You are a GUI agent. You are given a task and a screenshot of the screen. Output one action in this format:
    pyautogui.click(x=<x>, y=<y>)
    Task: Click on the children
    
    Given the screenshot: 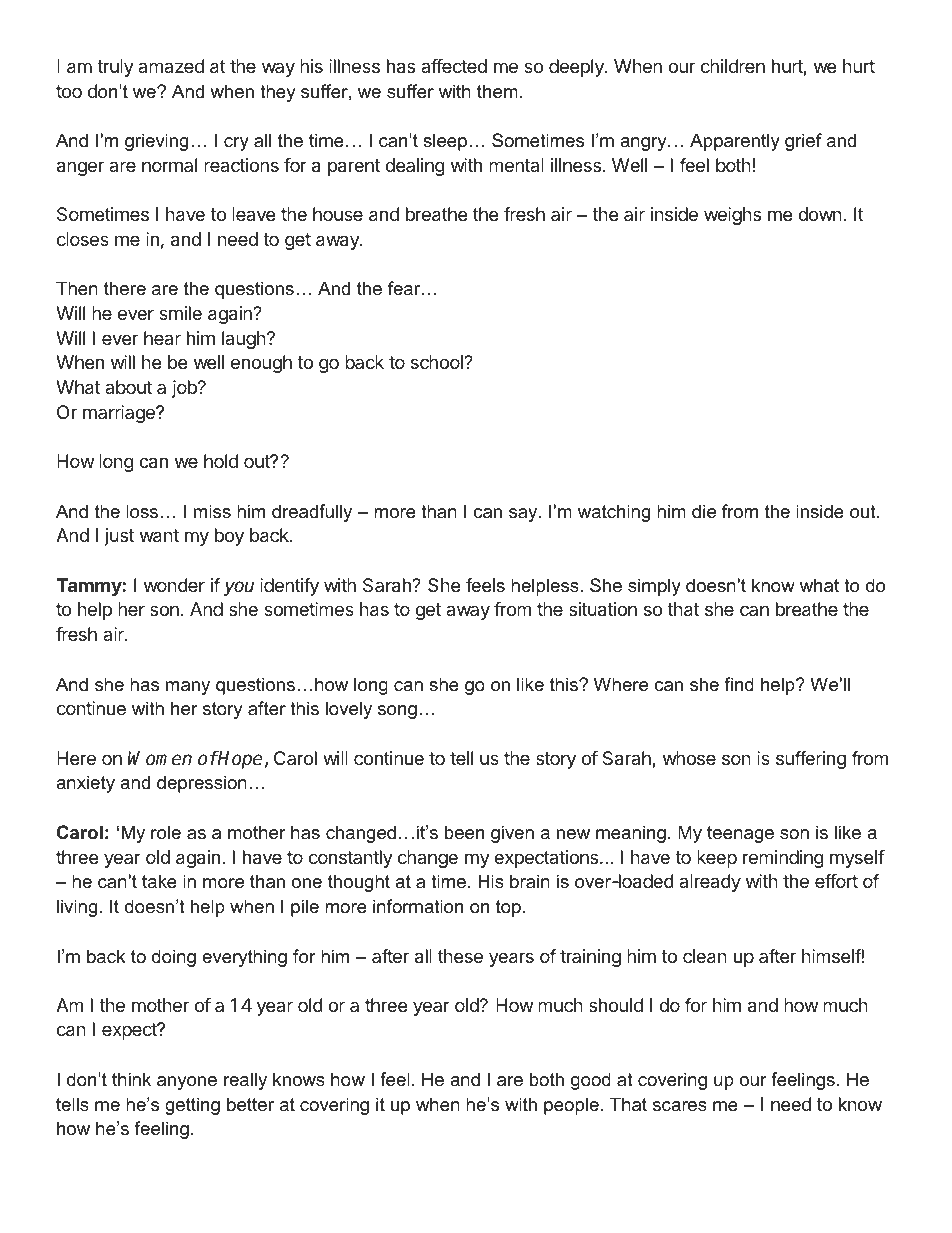 What is the action you would take?
    pyautogui.click(x=733, y=66)
